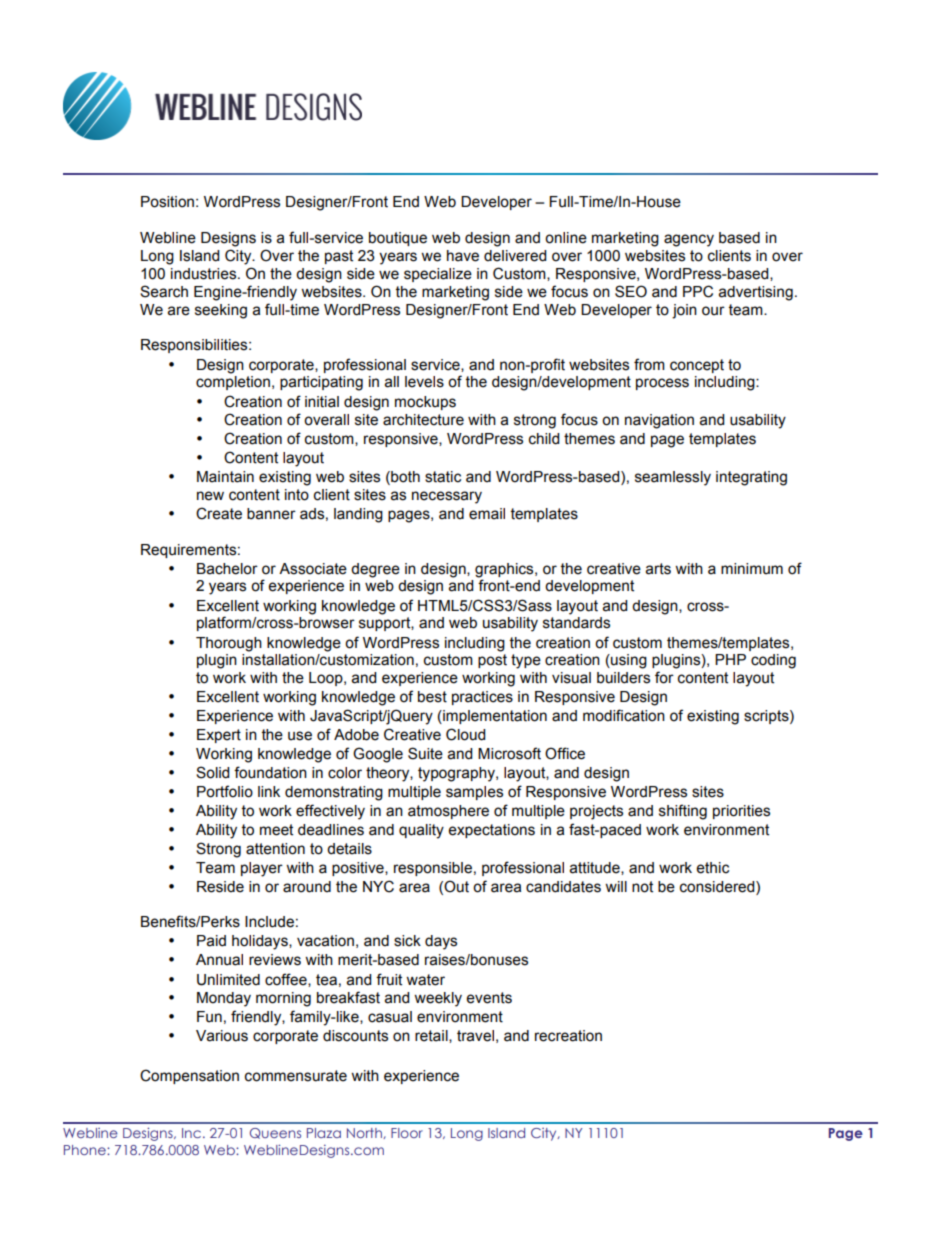  What do you see at coordinates (475, 1036) in the document?
I see `travel` at bounding box center [475, 1036].
